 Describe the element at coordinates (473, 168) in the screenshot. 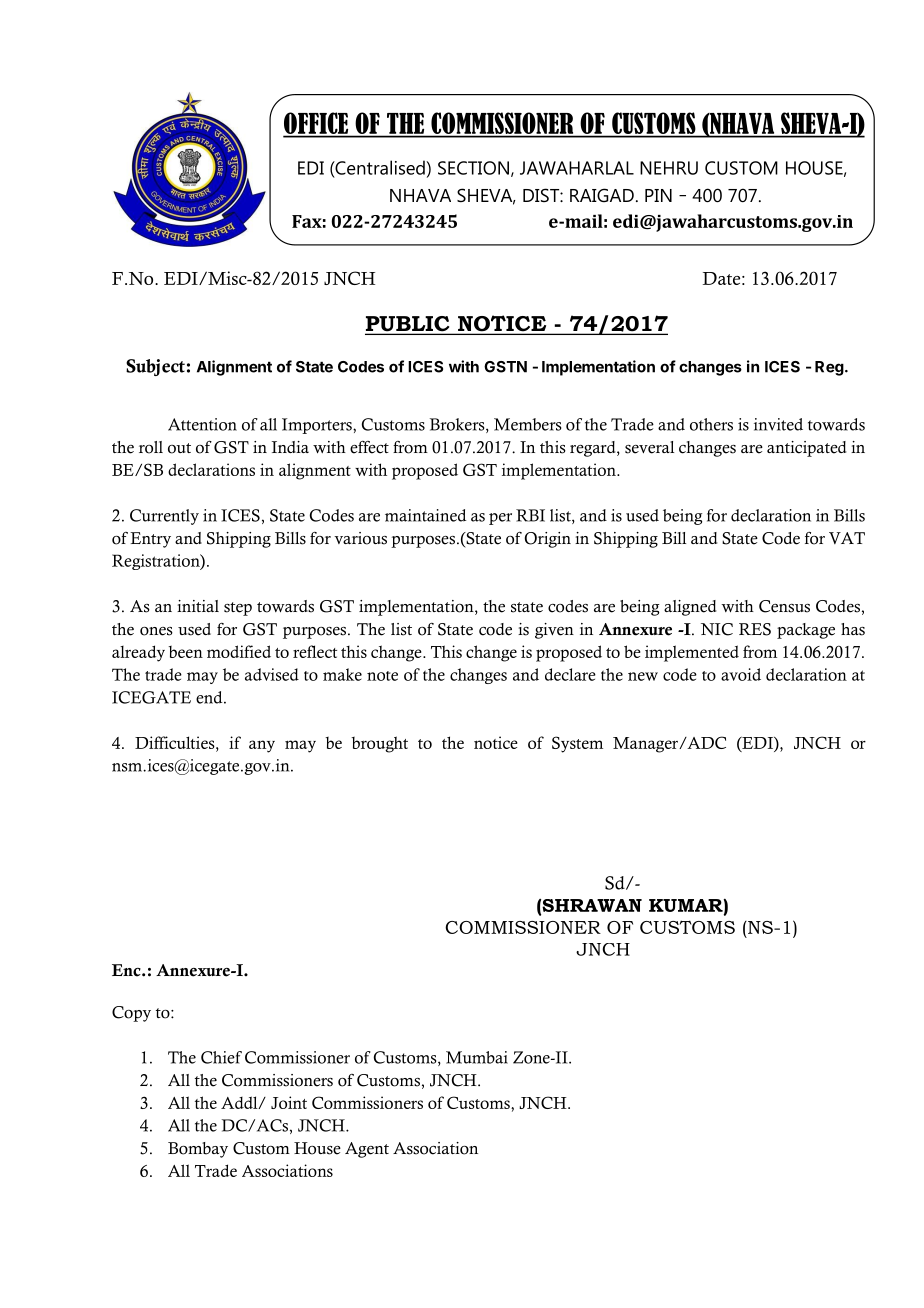

I see `SECTION` at that location.
